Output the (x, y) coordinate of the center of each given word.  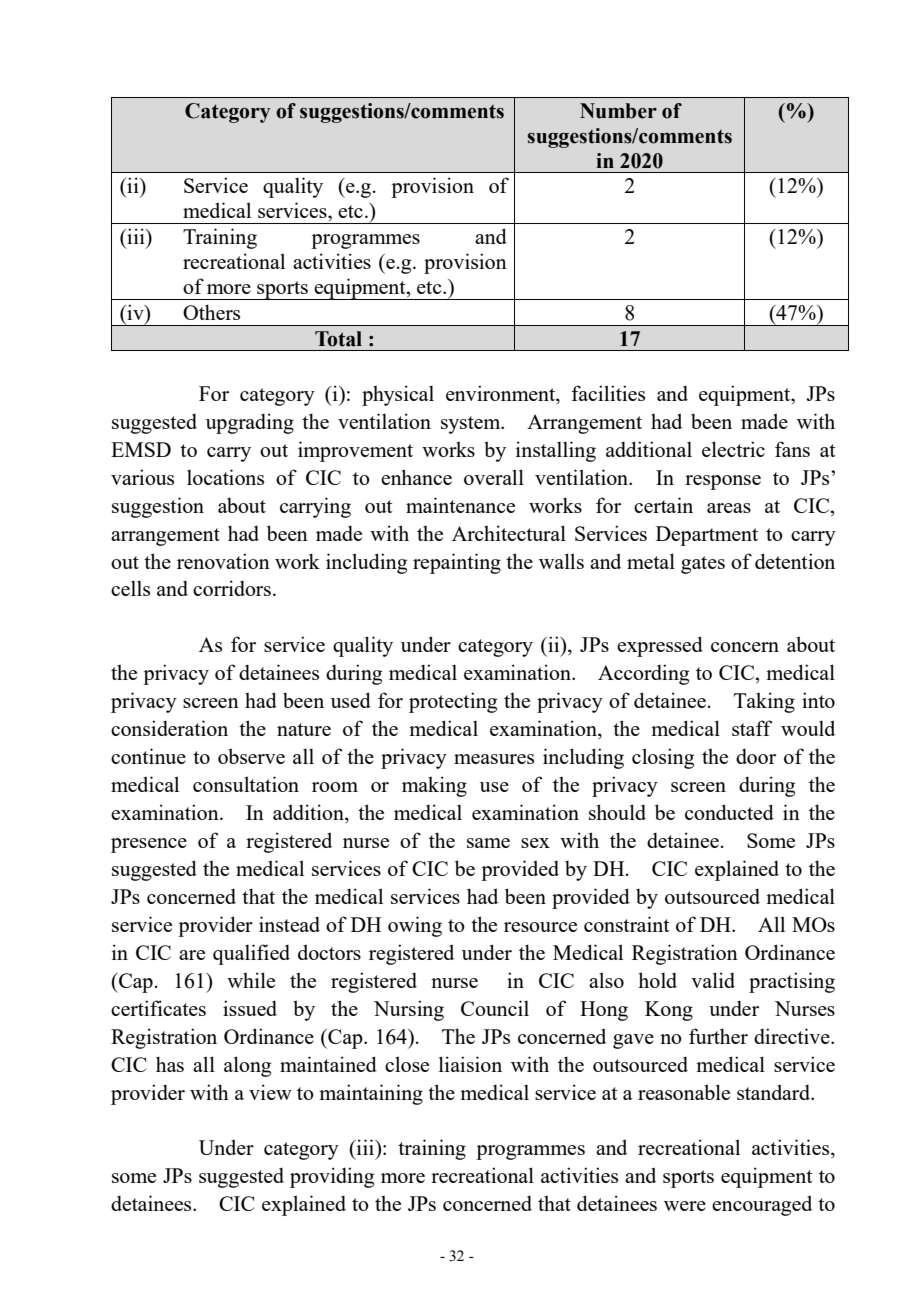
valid (713, 980)
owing (415, 926)
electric (733, 449)
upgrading (250, 423)
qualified (251, 954)
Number (618, 111)
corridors (232, 588)
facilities (608, 393)
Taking (764, 702)
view (270, 1092)
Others (211, 312)
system (472, 425)
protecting (453, 702)
